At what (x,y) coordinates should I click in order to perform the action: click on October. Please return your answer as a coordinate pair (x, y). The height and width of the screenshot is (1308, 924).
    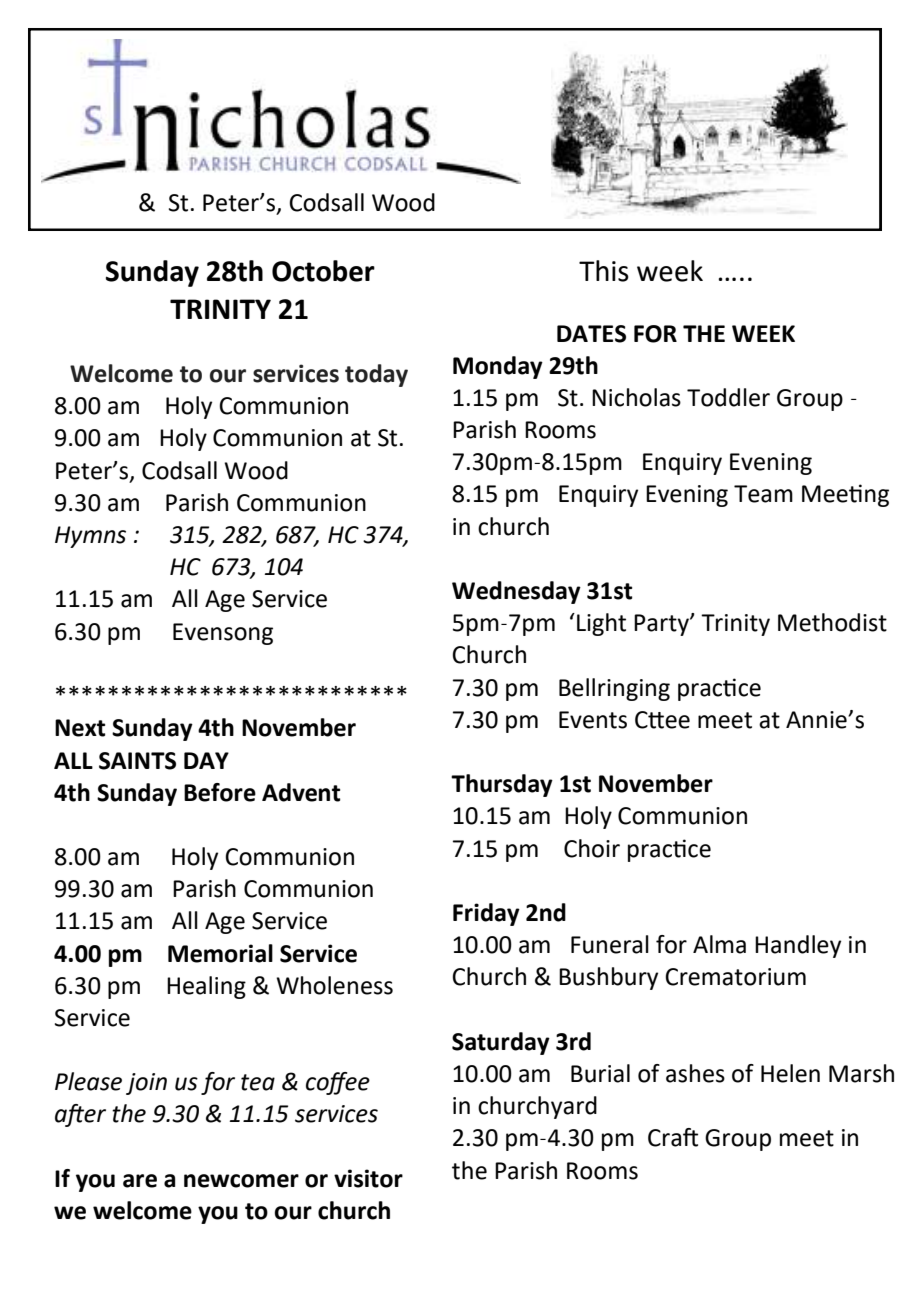
    Looking at the image, I should click on (323, 271).
